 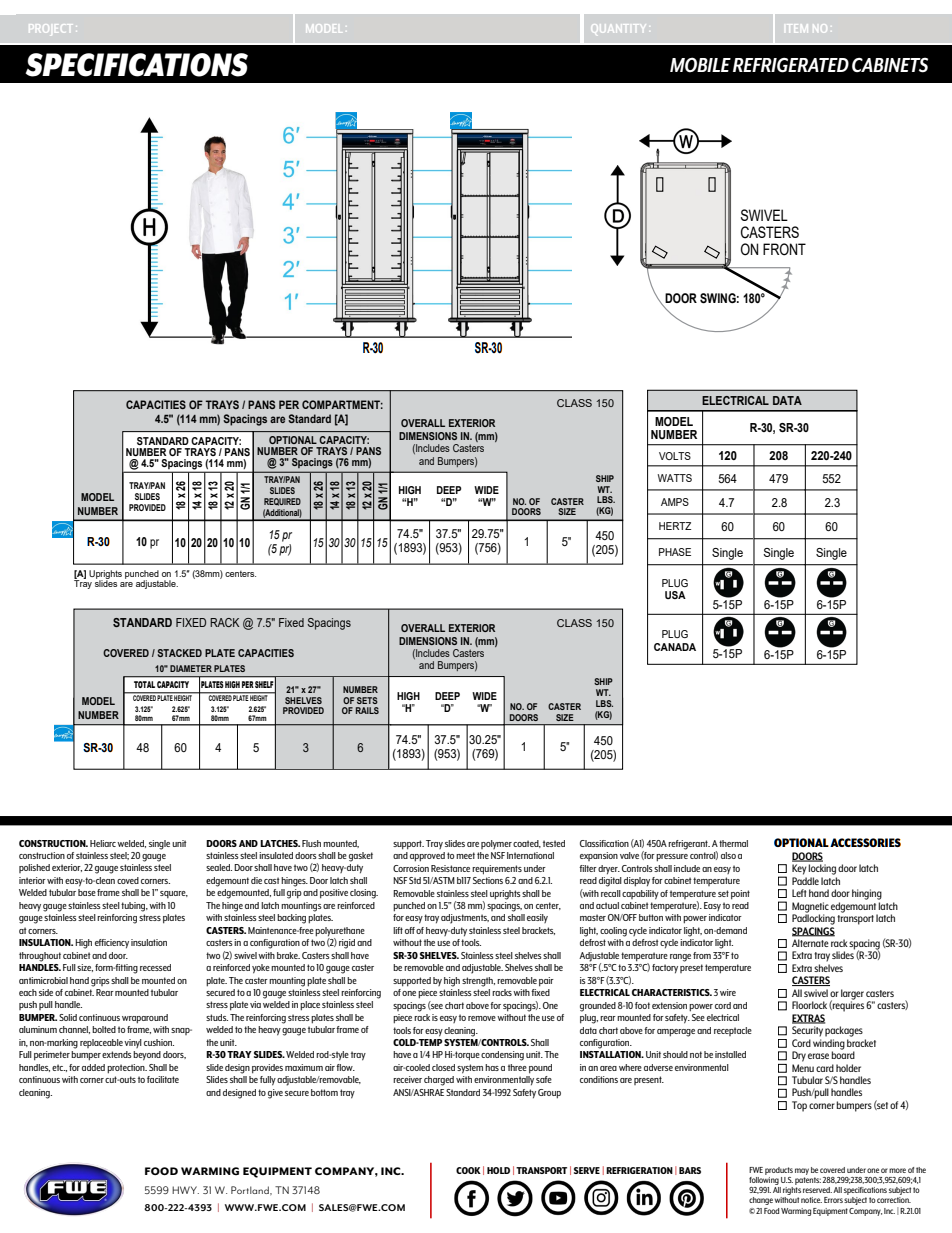 What do you see at coordinates (784, 249) in the document?
I see `FRONT` at bounding box center [784, 249].
